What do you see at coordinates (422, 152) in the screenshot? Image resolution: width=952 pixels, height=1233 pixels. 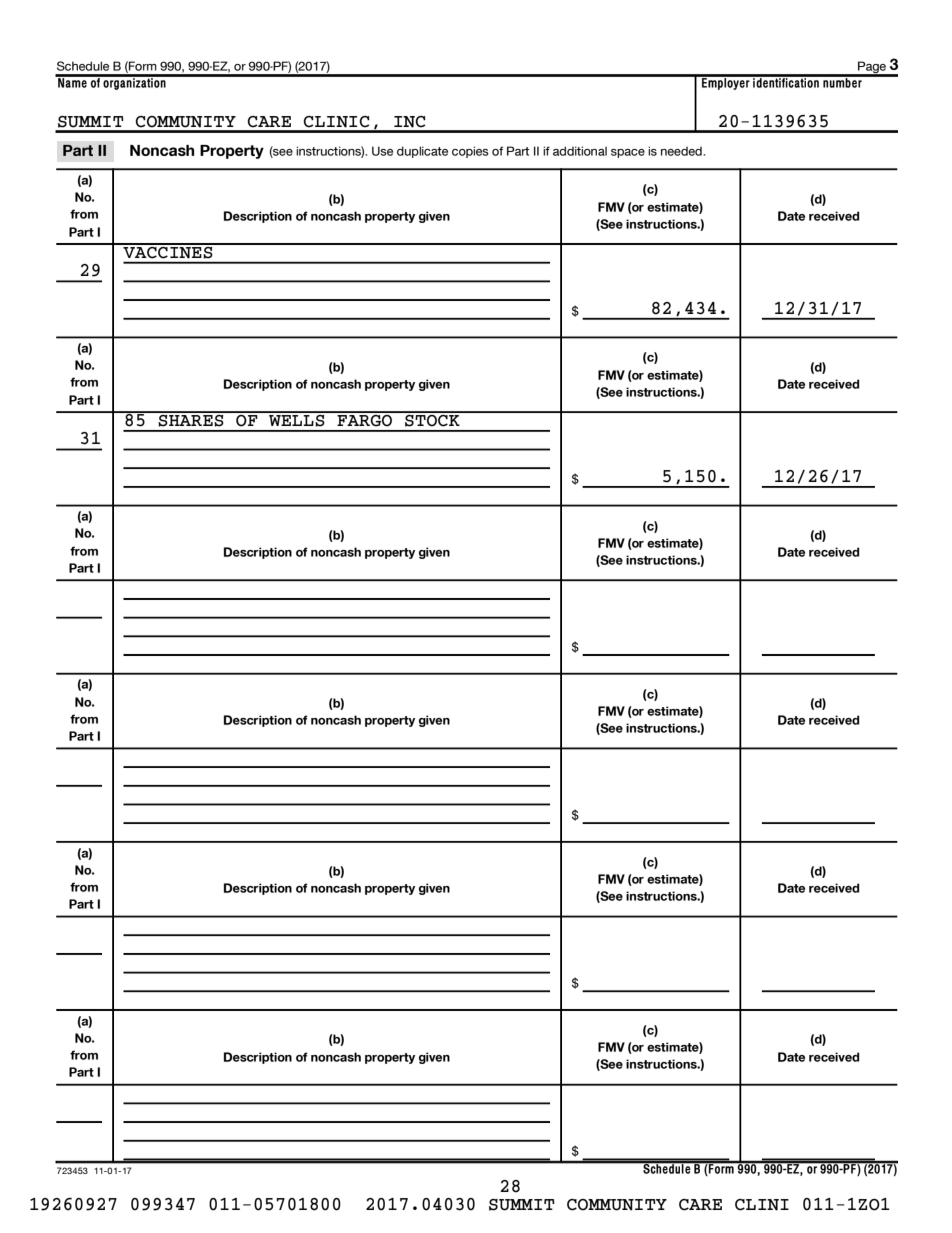 I see `duplicate` at bounding box center [422, 152].
